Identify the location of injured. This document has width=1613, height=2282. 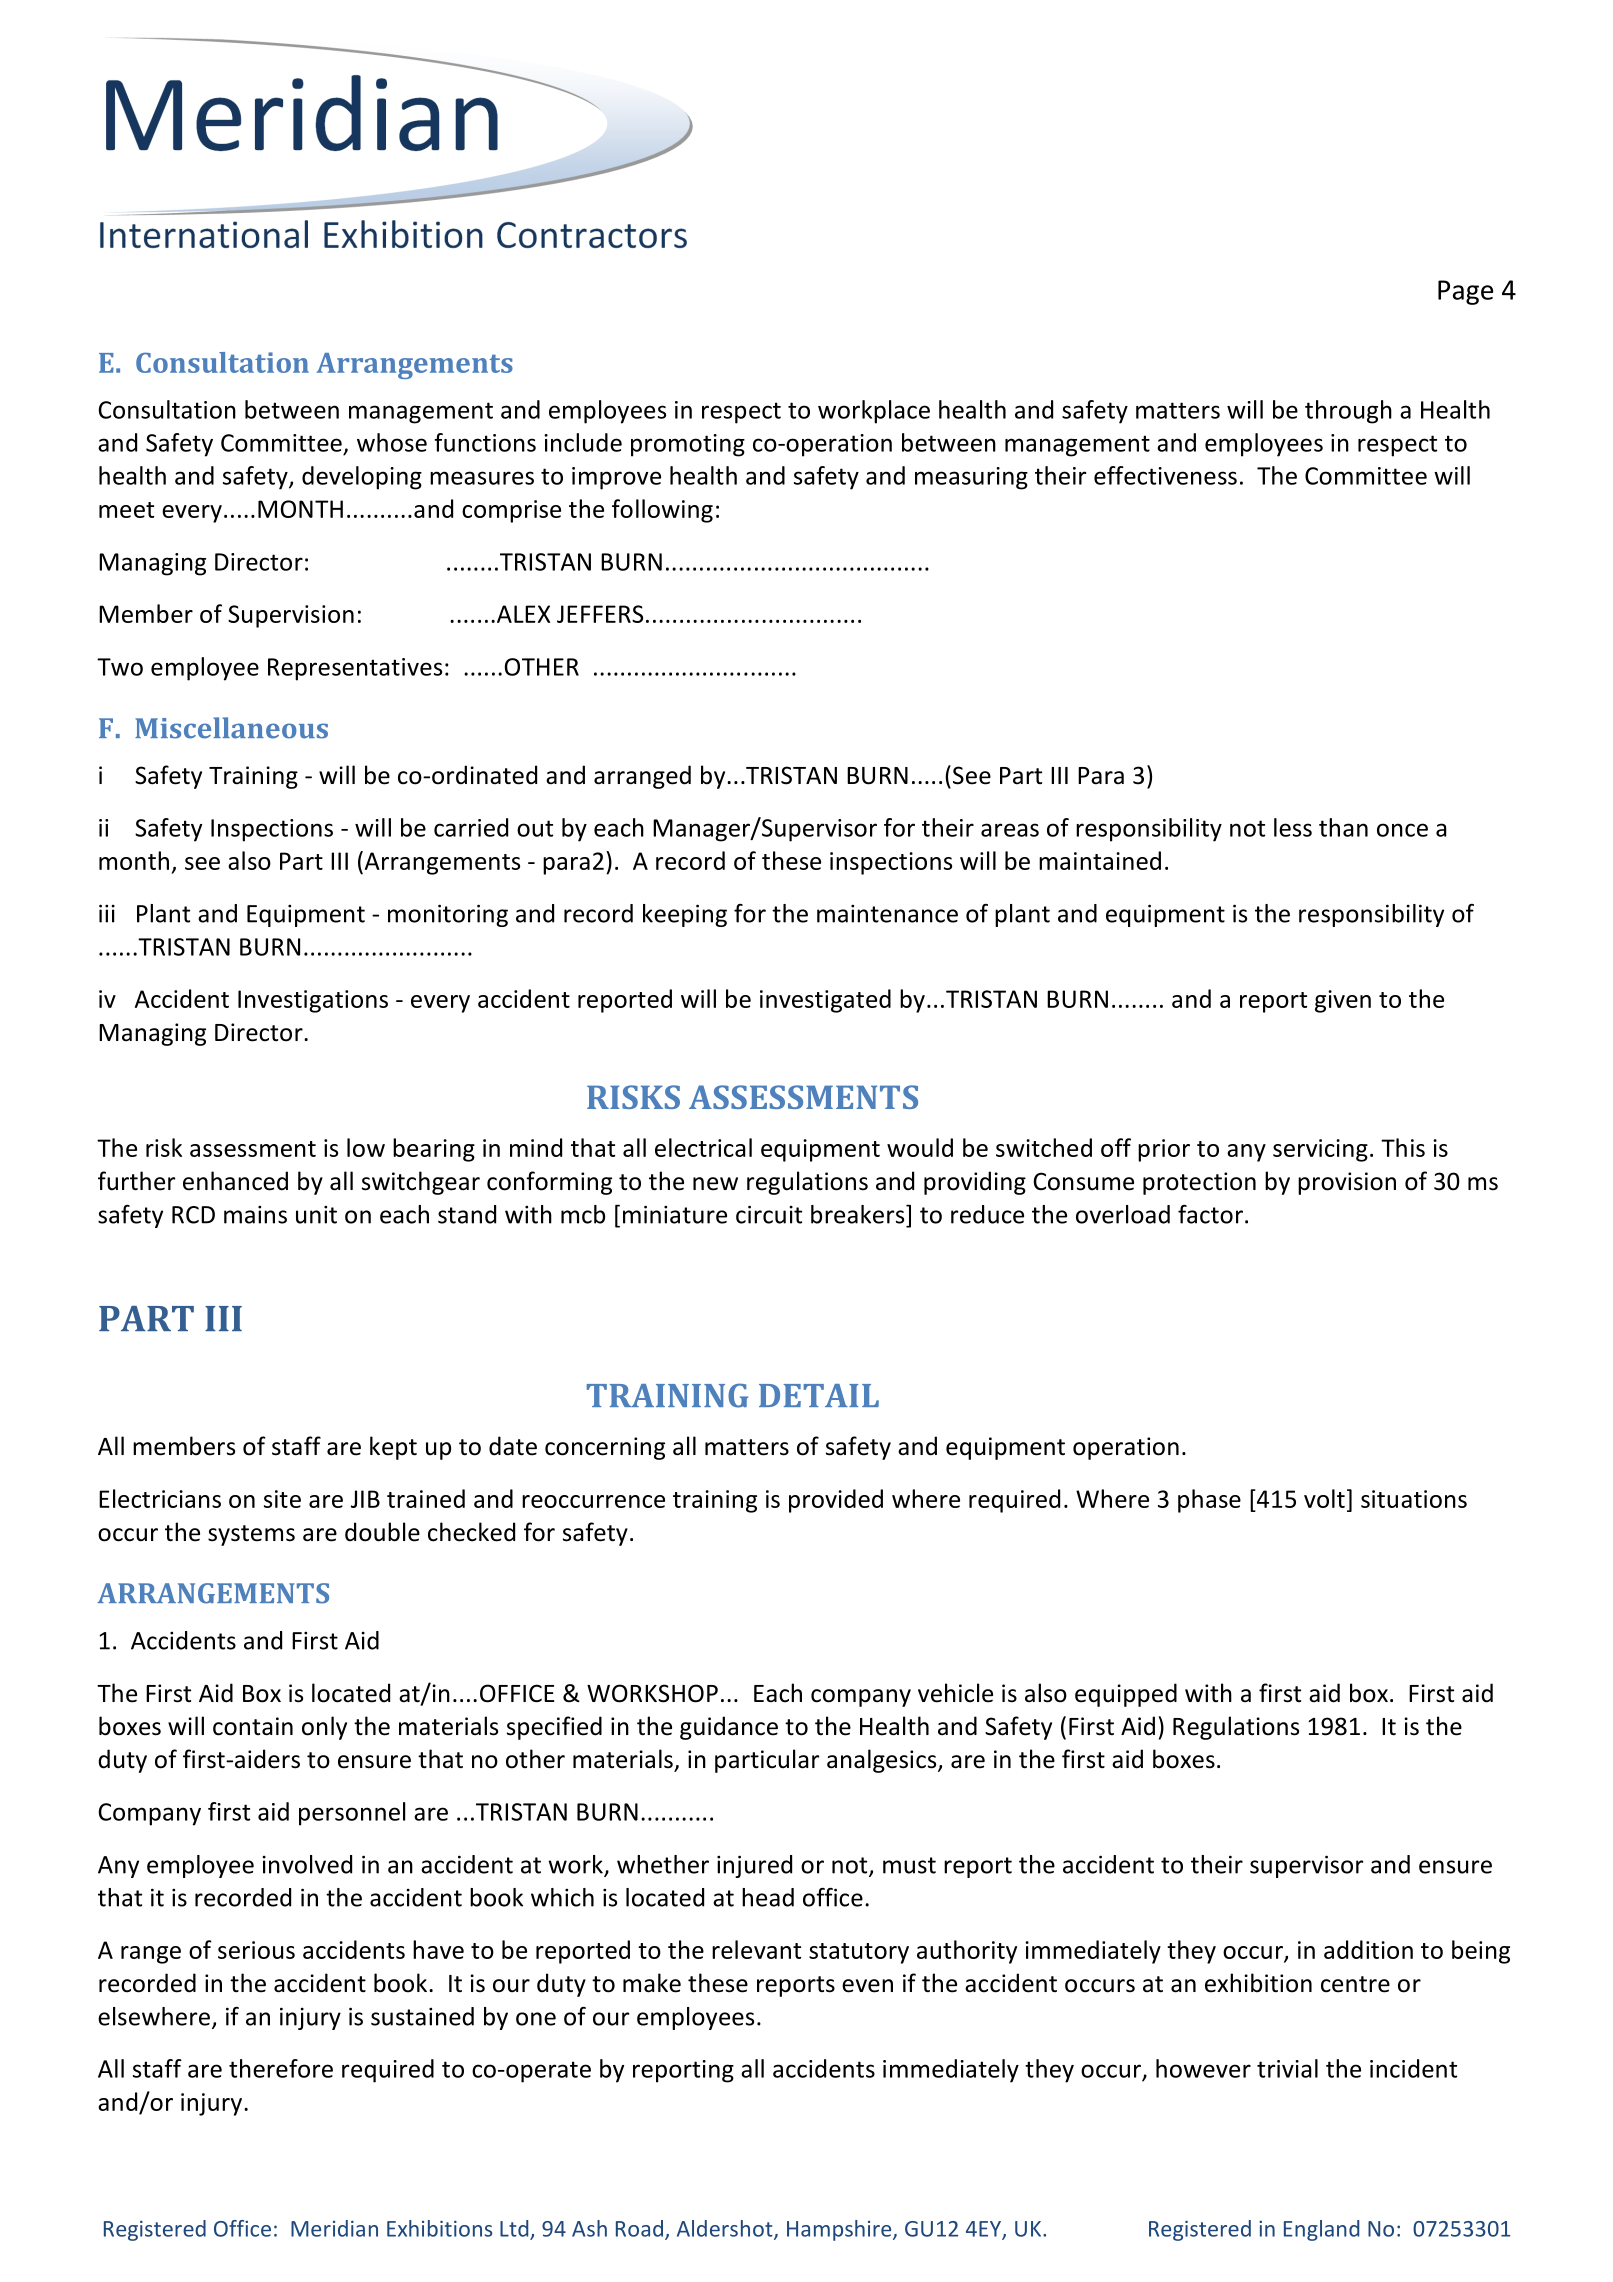
(754, 1866).
